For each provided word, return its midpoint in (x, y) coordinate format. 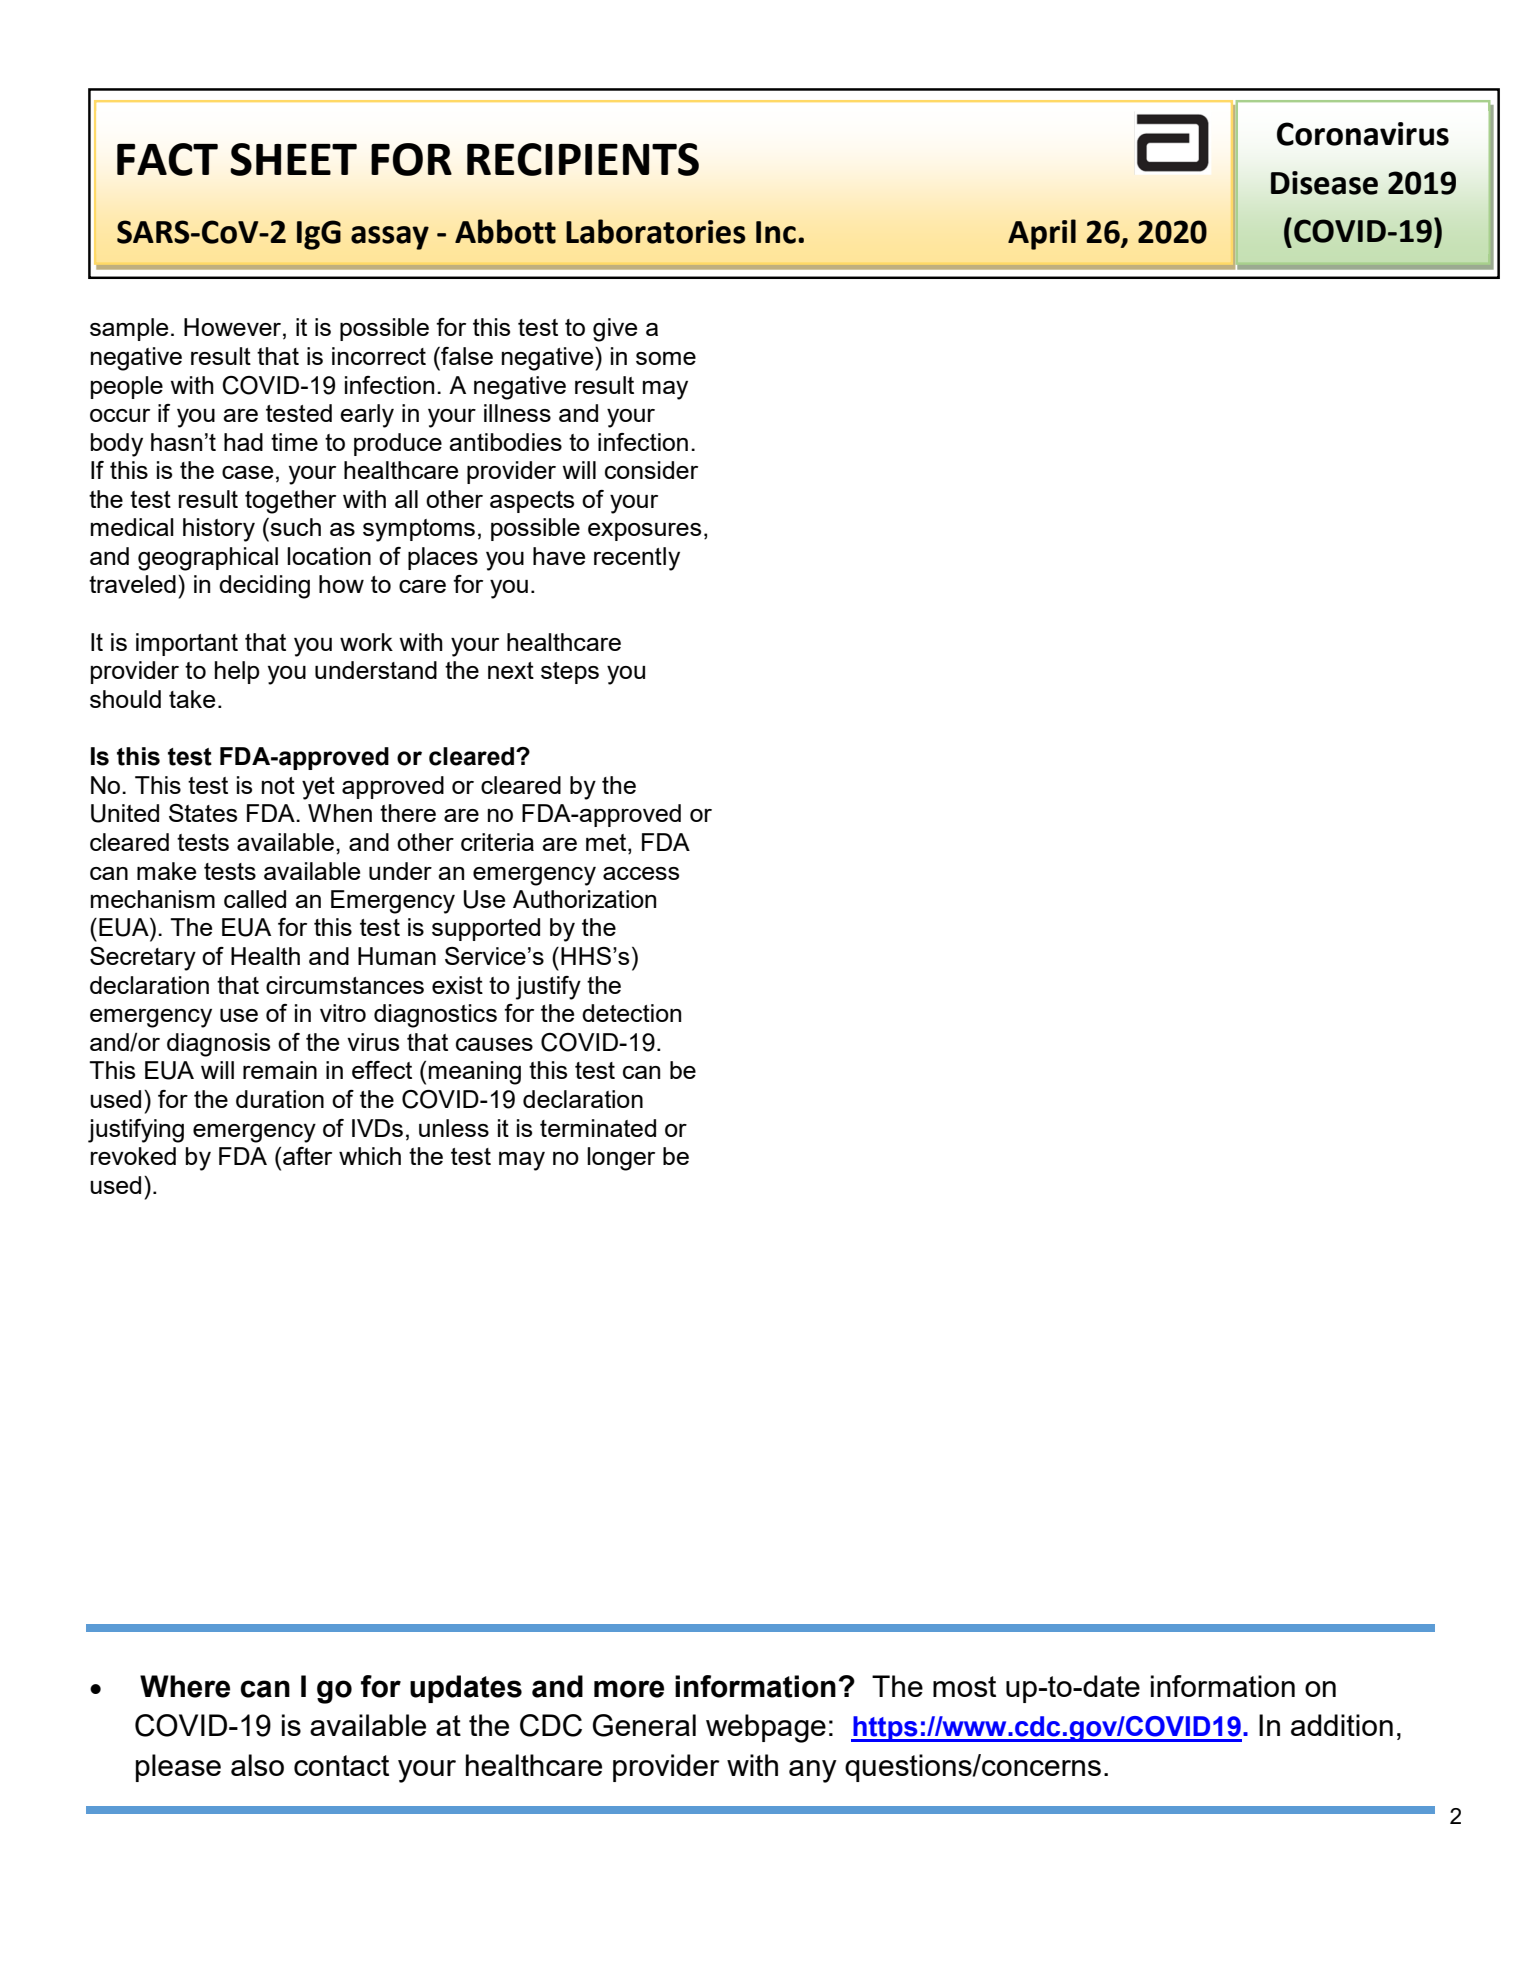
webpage (766, 1728)
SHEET (293, 159)
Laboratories (656, 231)
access (641, 873)
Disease (1324, 183)
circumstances (345, 985)
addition (1342, 1725)
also (257, 1765)
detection (631, 1013)
